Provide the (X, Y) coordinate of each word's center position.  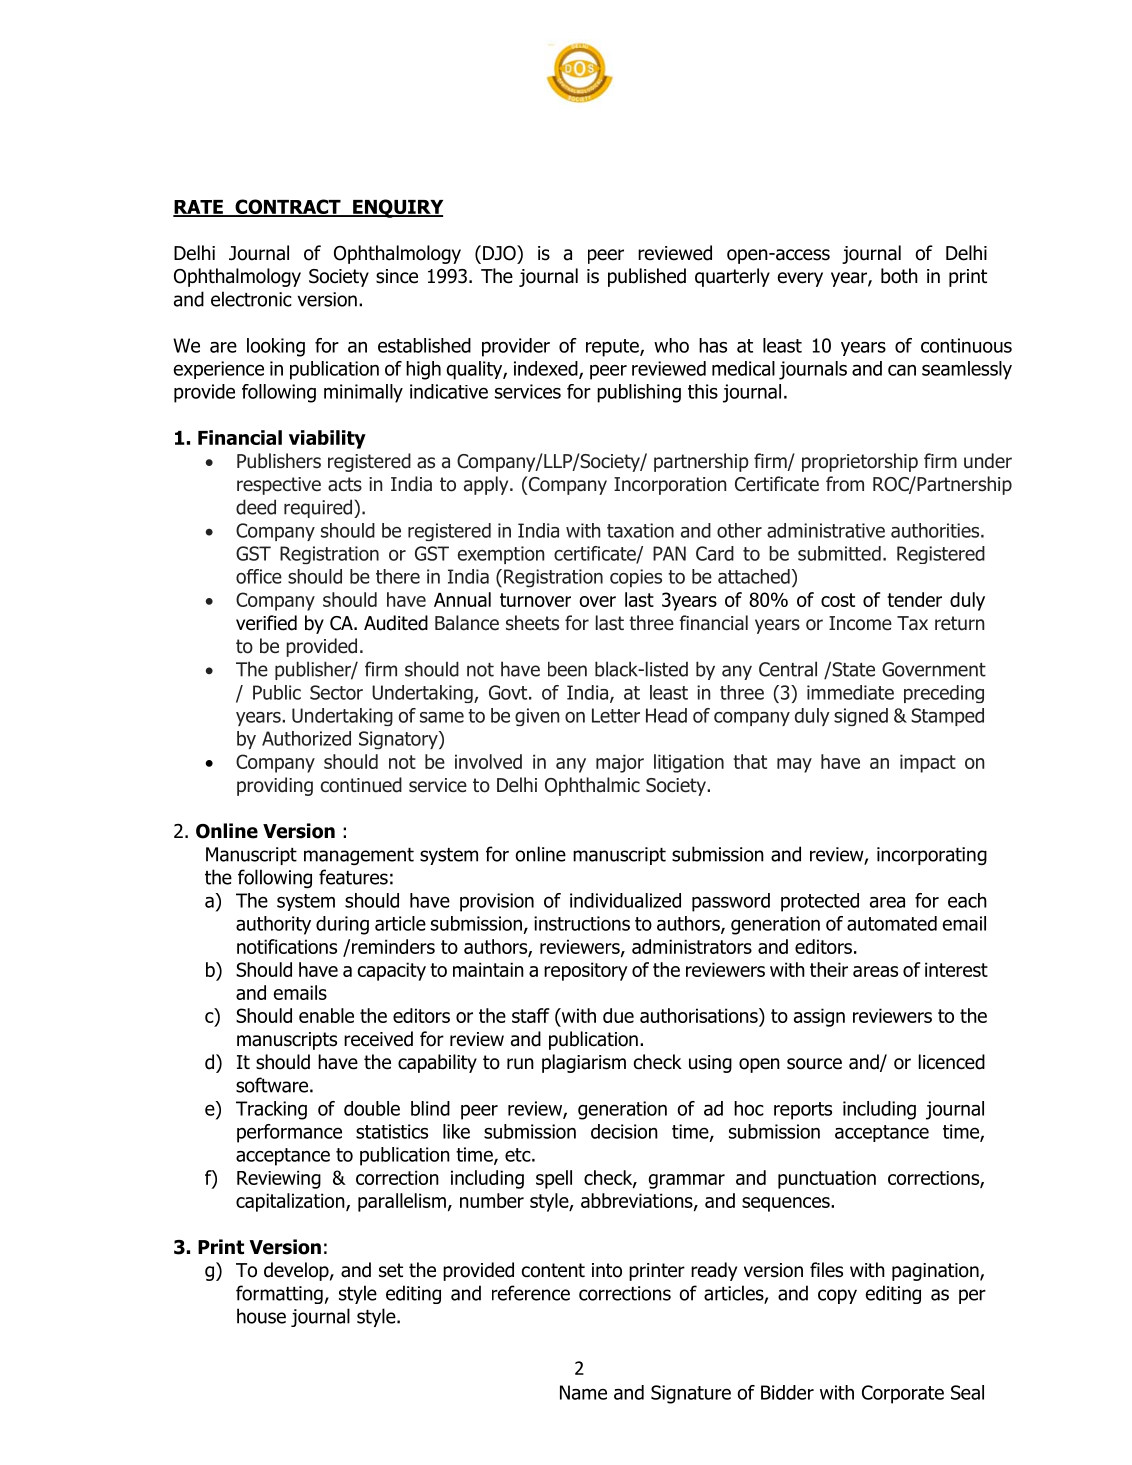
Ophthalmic (592, 786)
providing (275, 786)
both (899, 276)
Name (583, 1392)
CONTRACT (288, 207)
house (261, 1316)
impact (928, 763)
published (647, 277)
